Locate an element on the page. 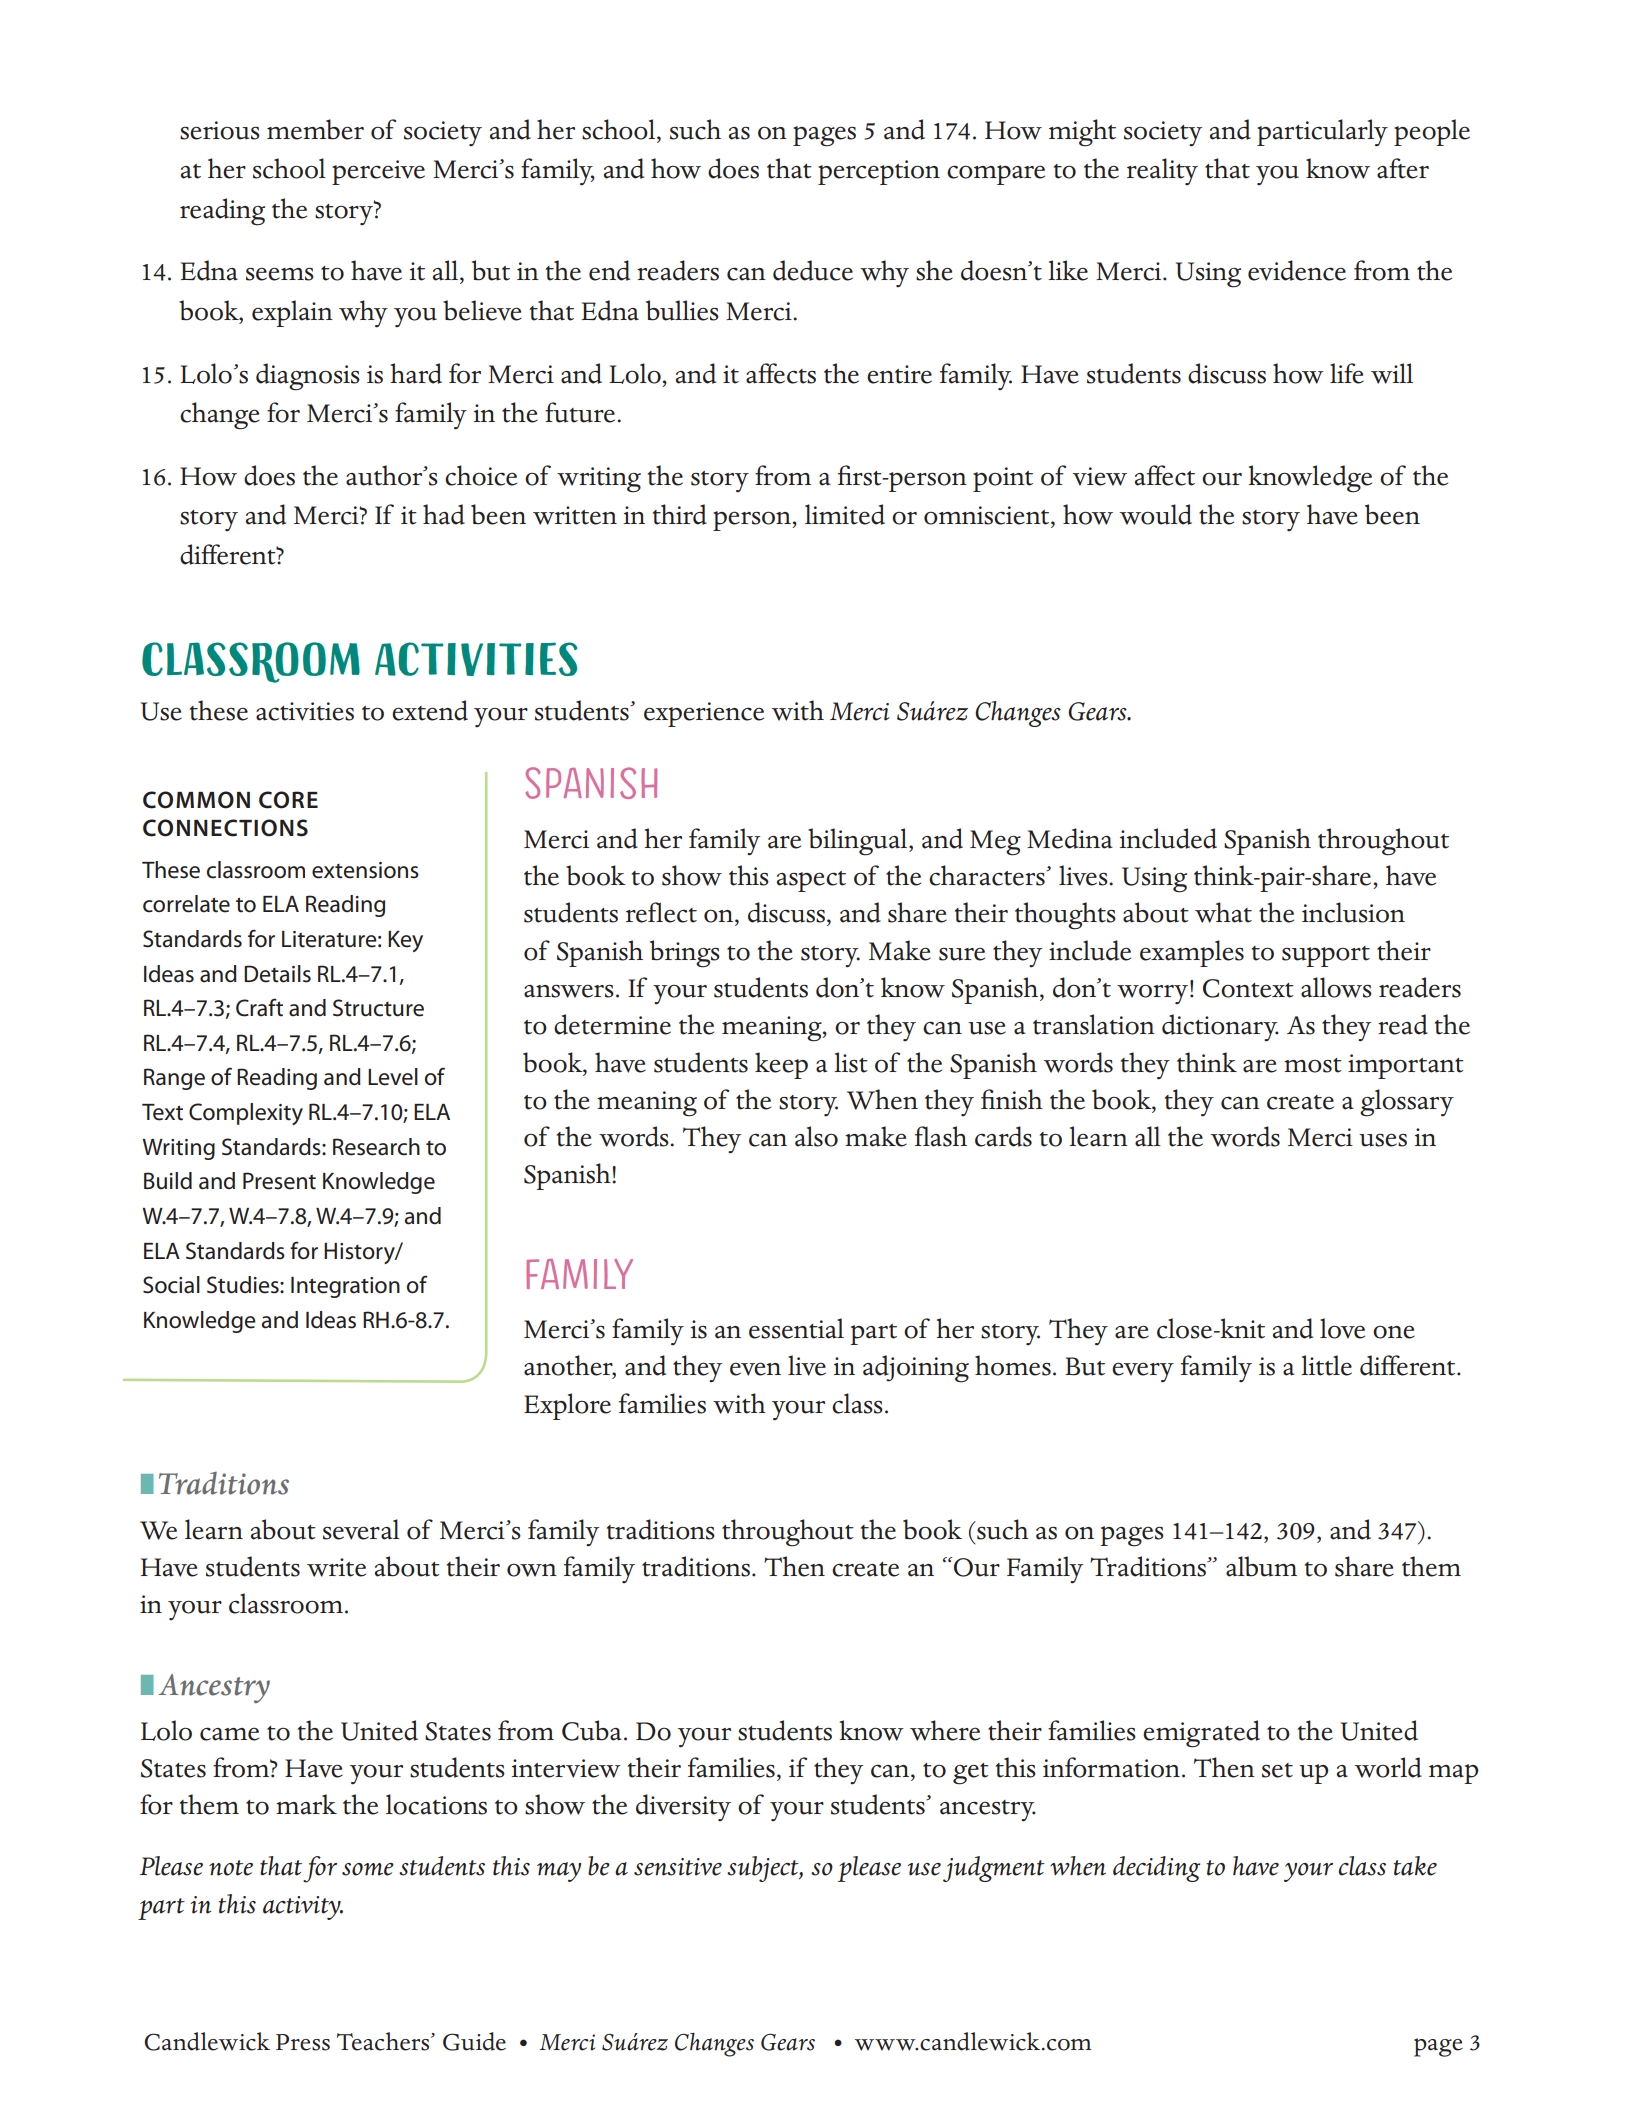 This document has width=1630, height=2110. after is located at coordinates (1403, 168).
